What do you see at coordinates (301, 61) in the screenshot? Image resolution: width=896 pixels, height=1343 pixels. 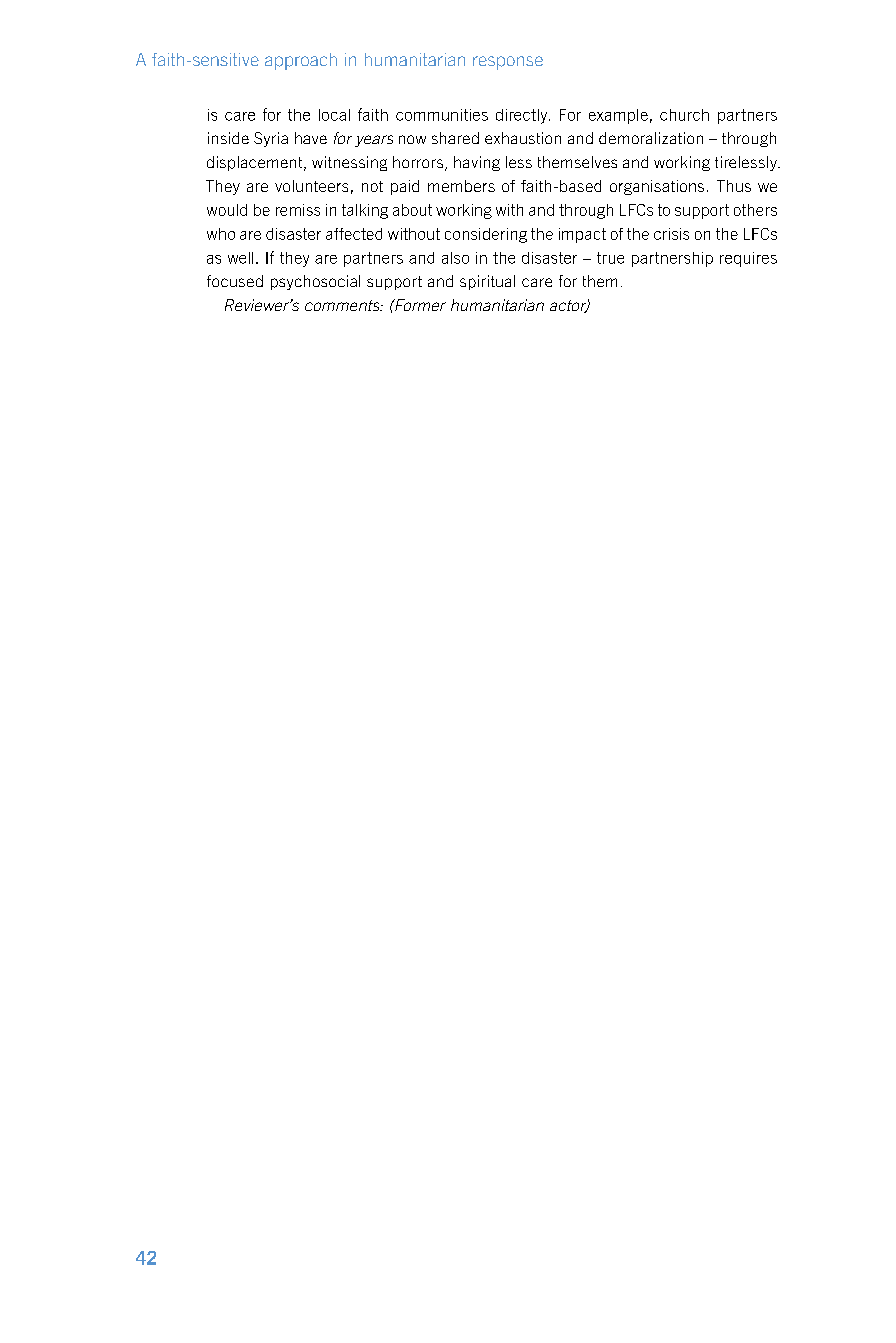 I see `approach` at bounding box center [301, 61].
